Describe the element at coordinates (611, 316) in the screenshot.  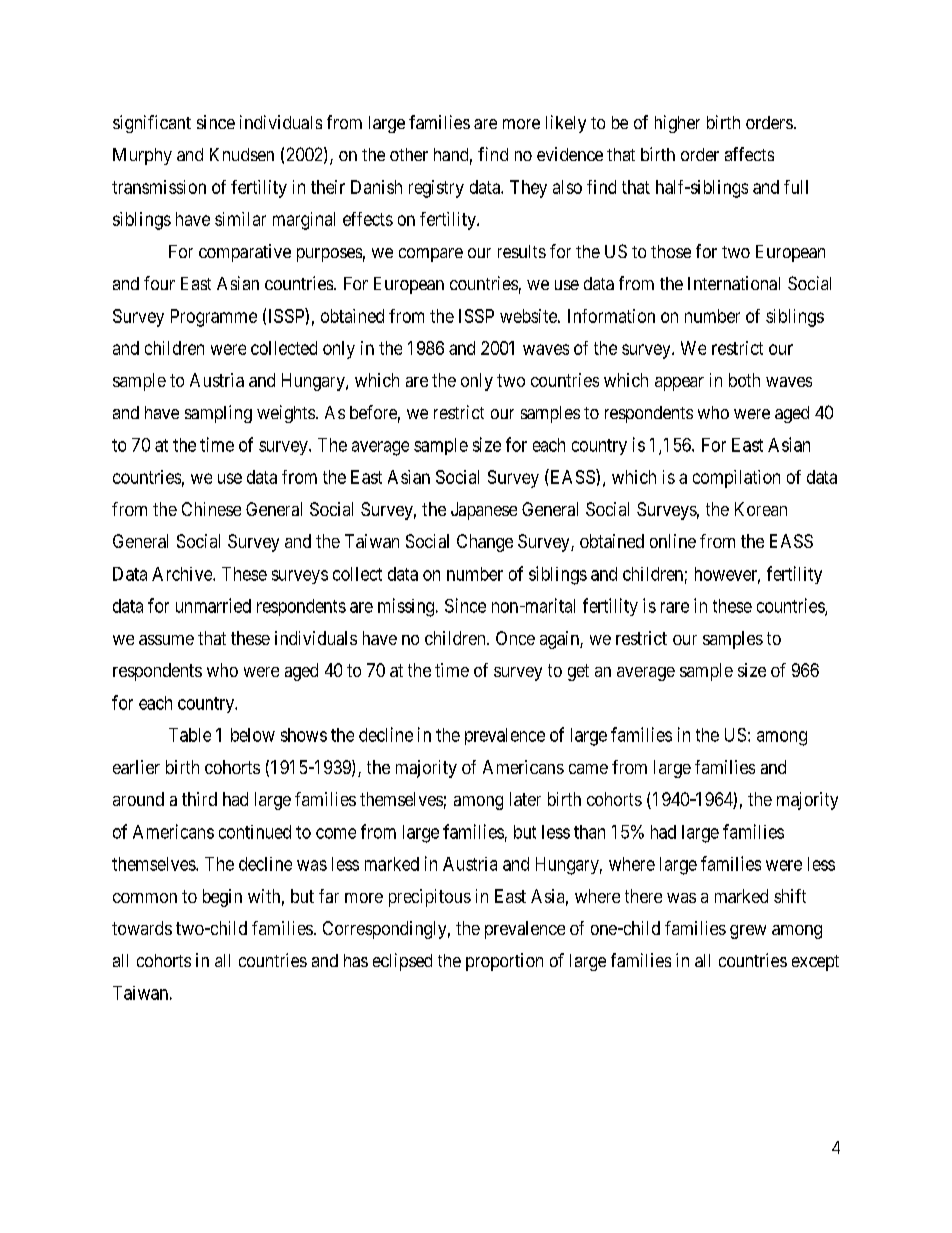
I see `Information` at that location.
